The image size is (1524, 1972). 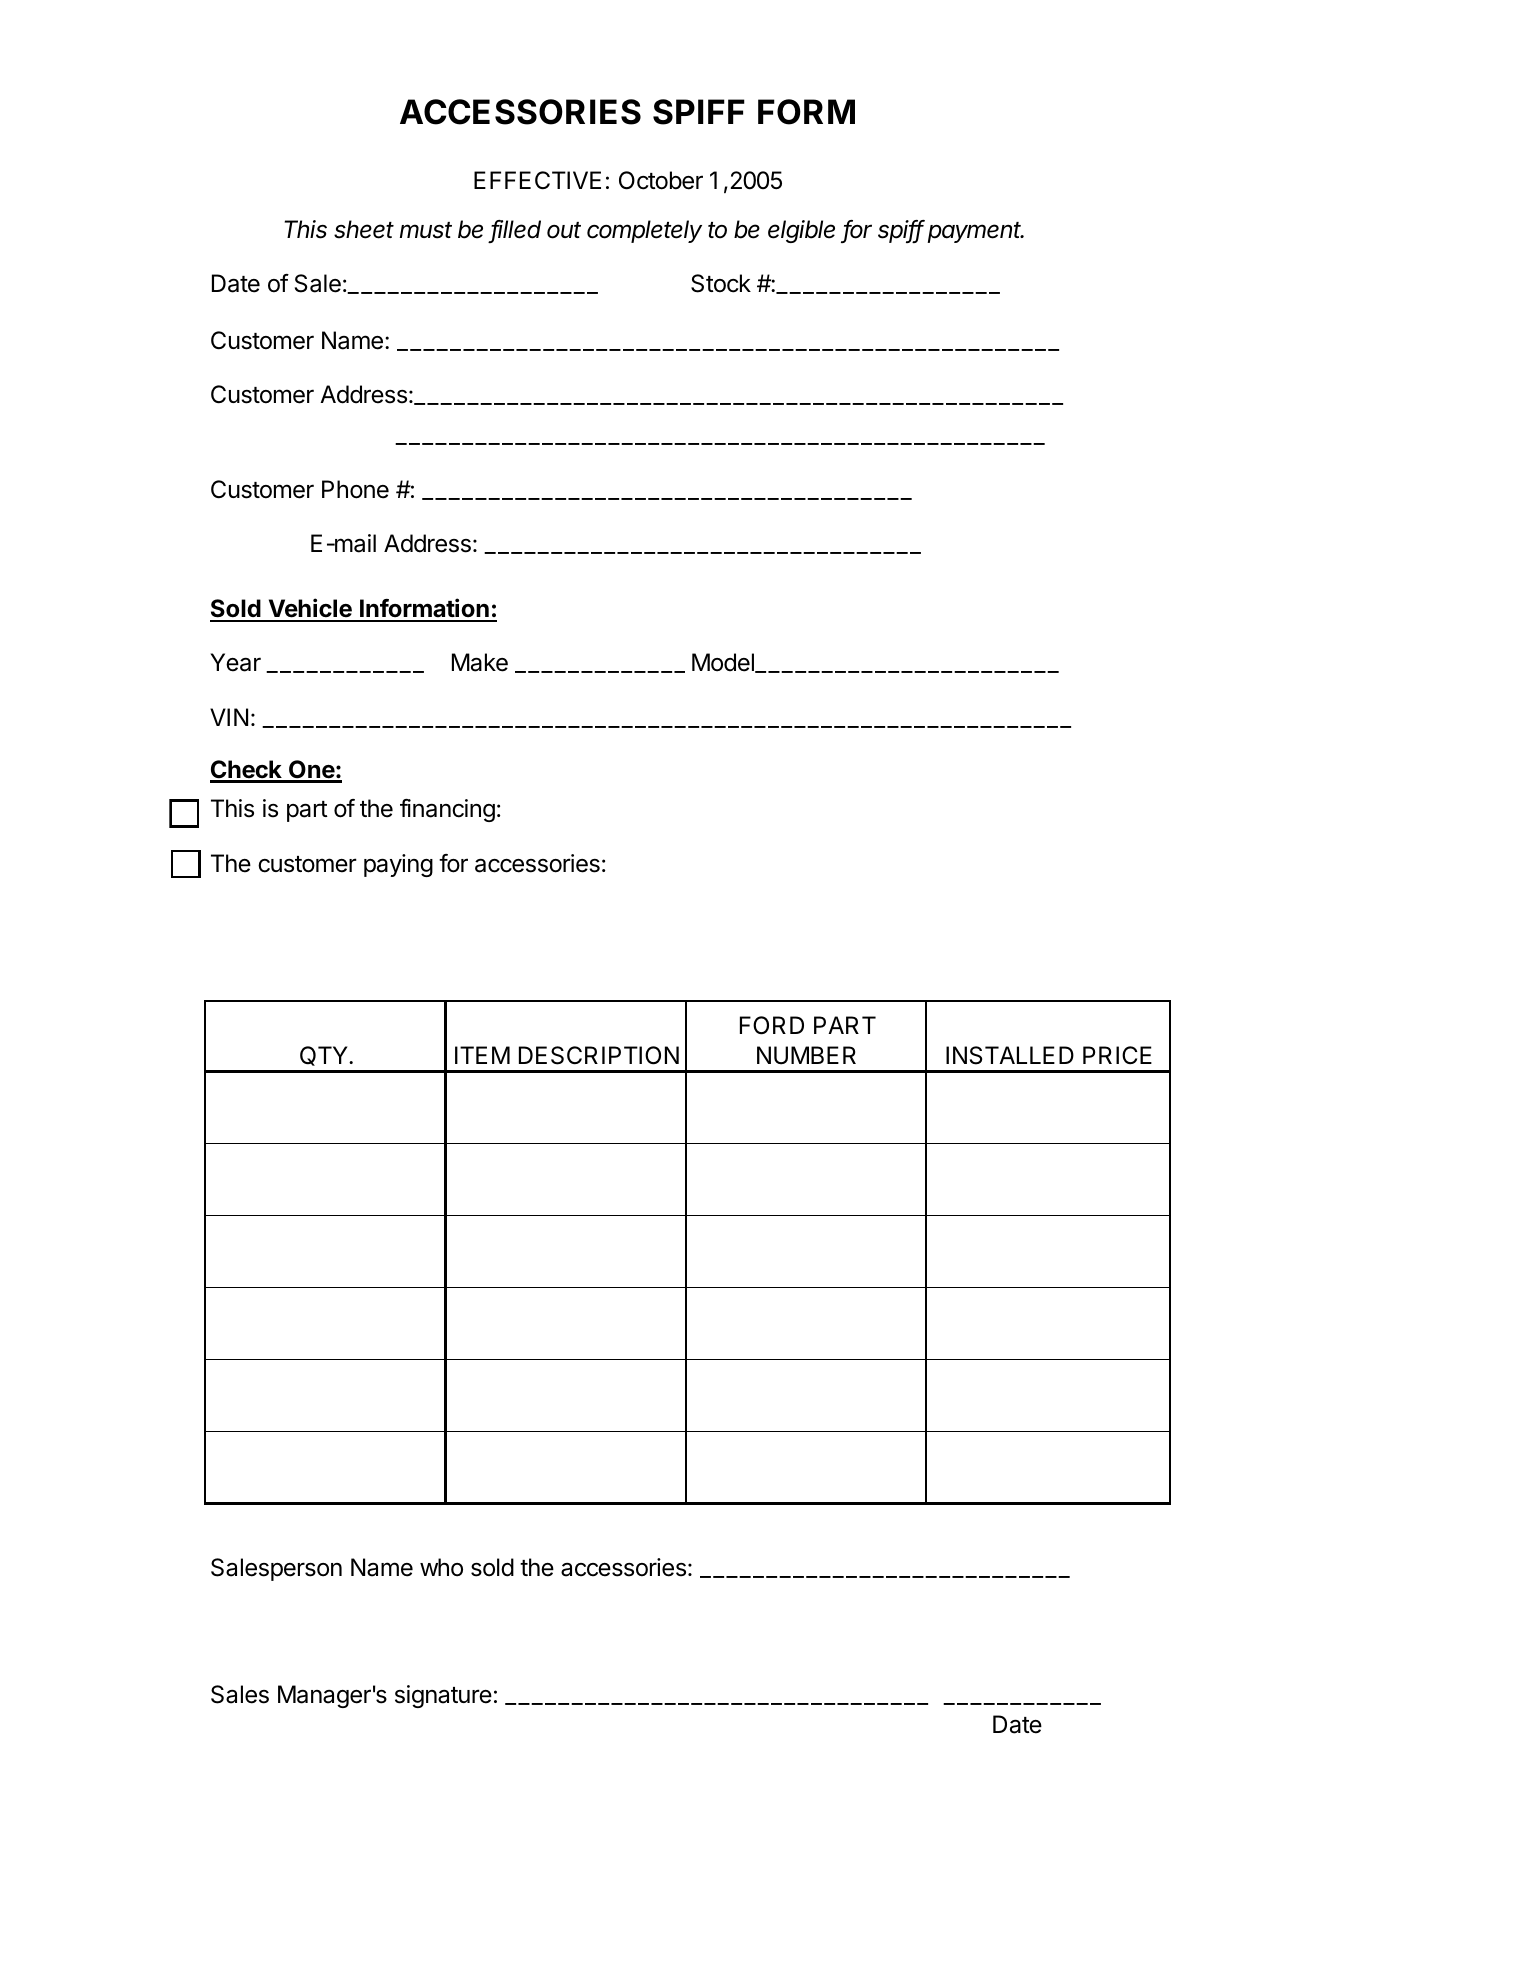 I want to click on who, so click(x=441, y=1567).
